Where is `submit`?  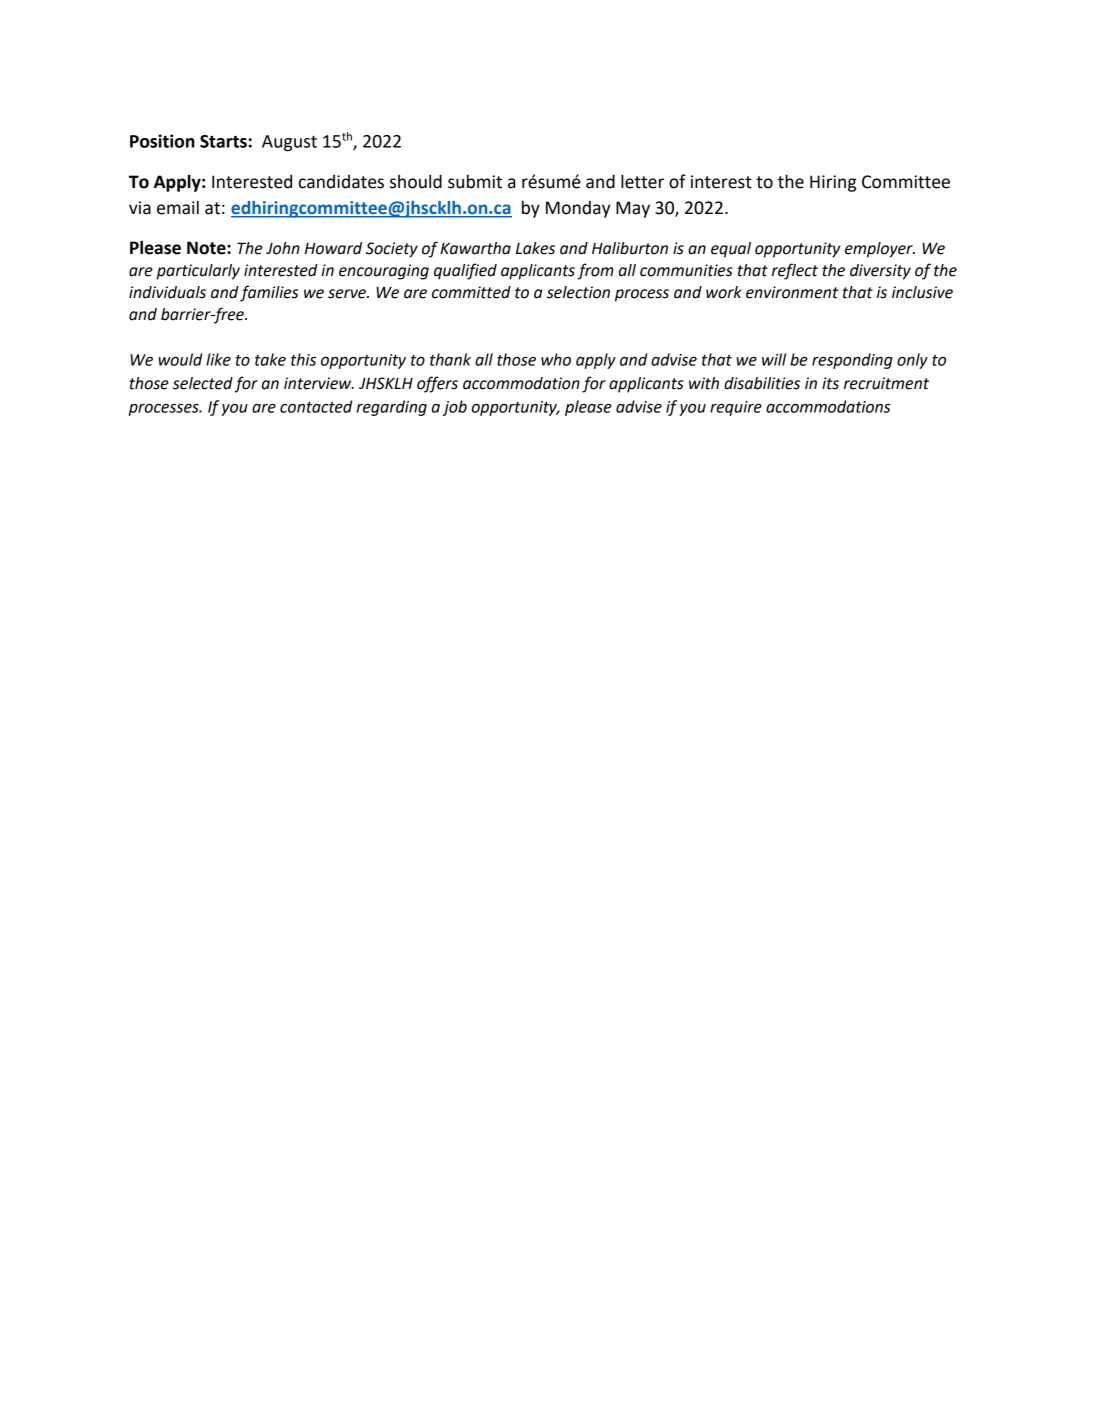 submit is located at coordinates (475, 182).
